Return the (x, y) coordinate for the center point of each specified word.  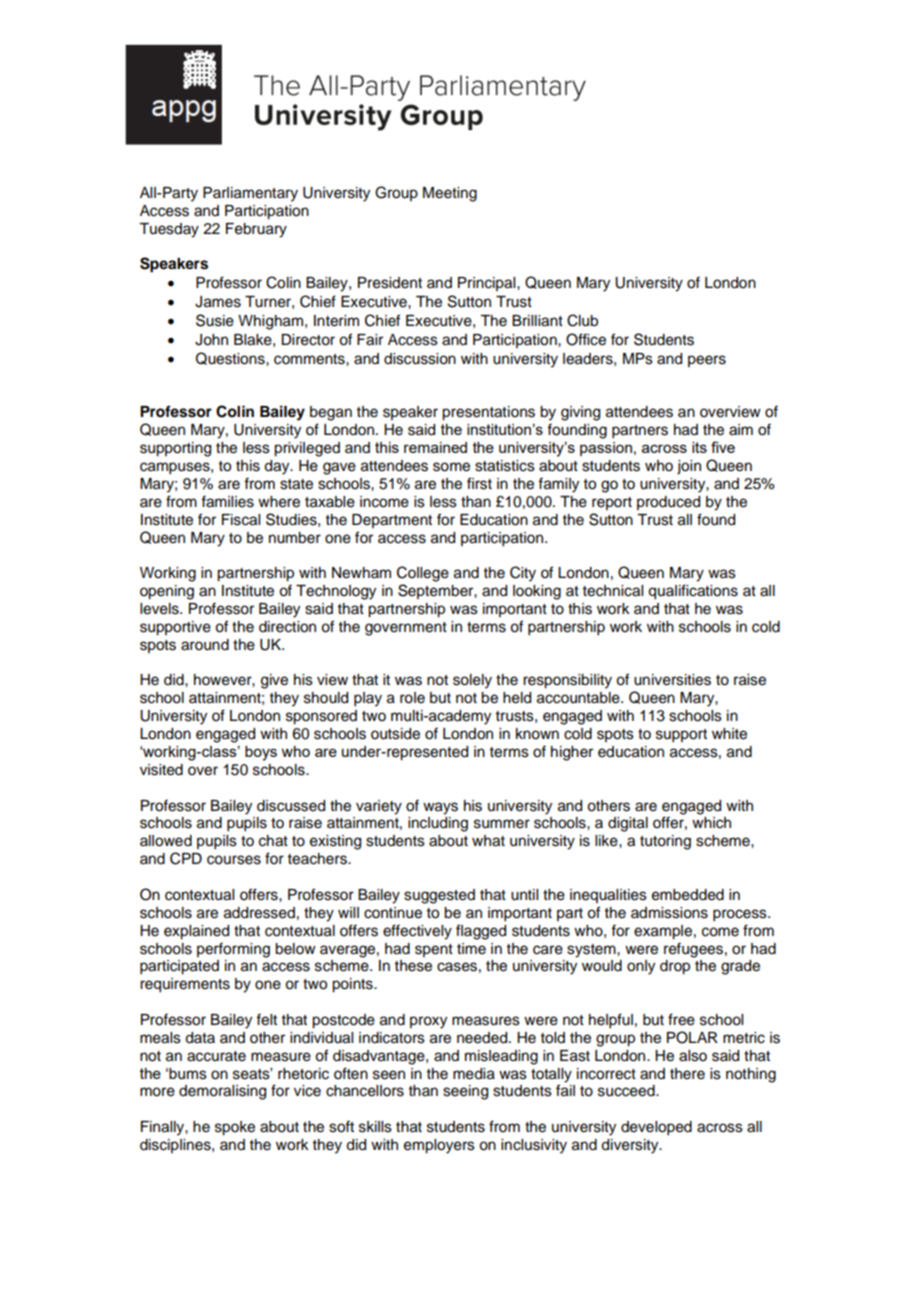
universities (672, 680)
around (205, 645)
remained (435, 447)
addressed (259, 913)
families (227, 501)
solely (472, 681)
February (256, 230)
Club (582, 320)
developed (656, 1128)
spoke (235, 1128)
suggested (439, 896)
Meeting (450, 194)
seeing (465, 1092)
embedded (688, 895)
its (699, 447)
